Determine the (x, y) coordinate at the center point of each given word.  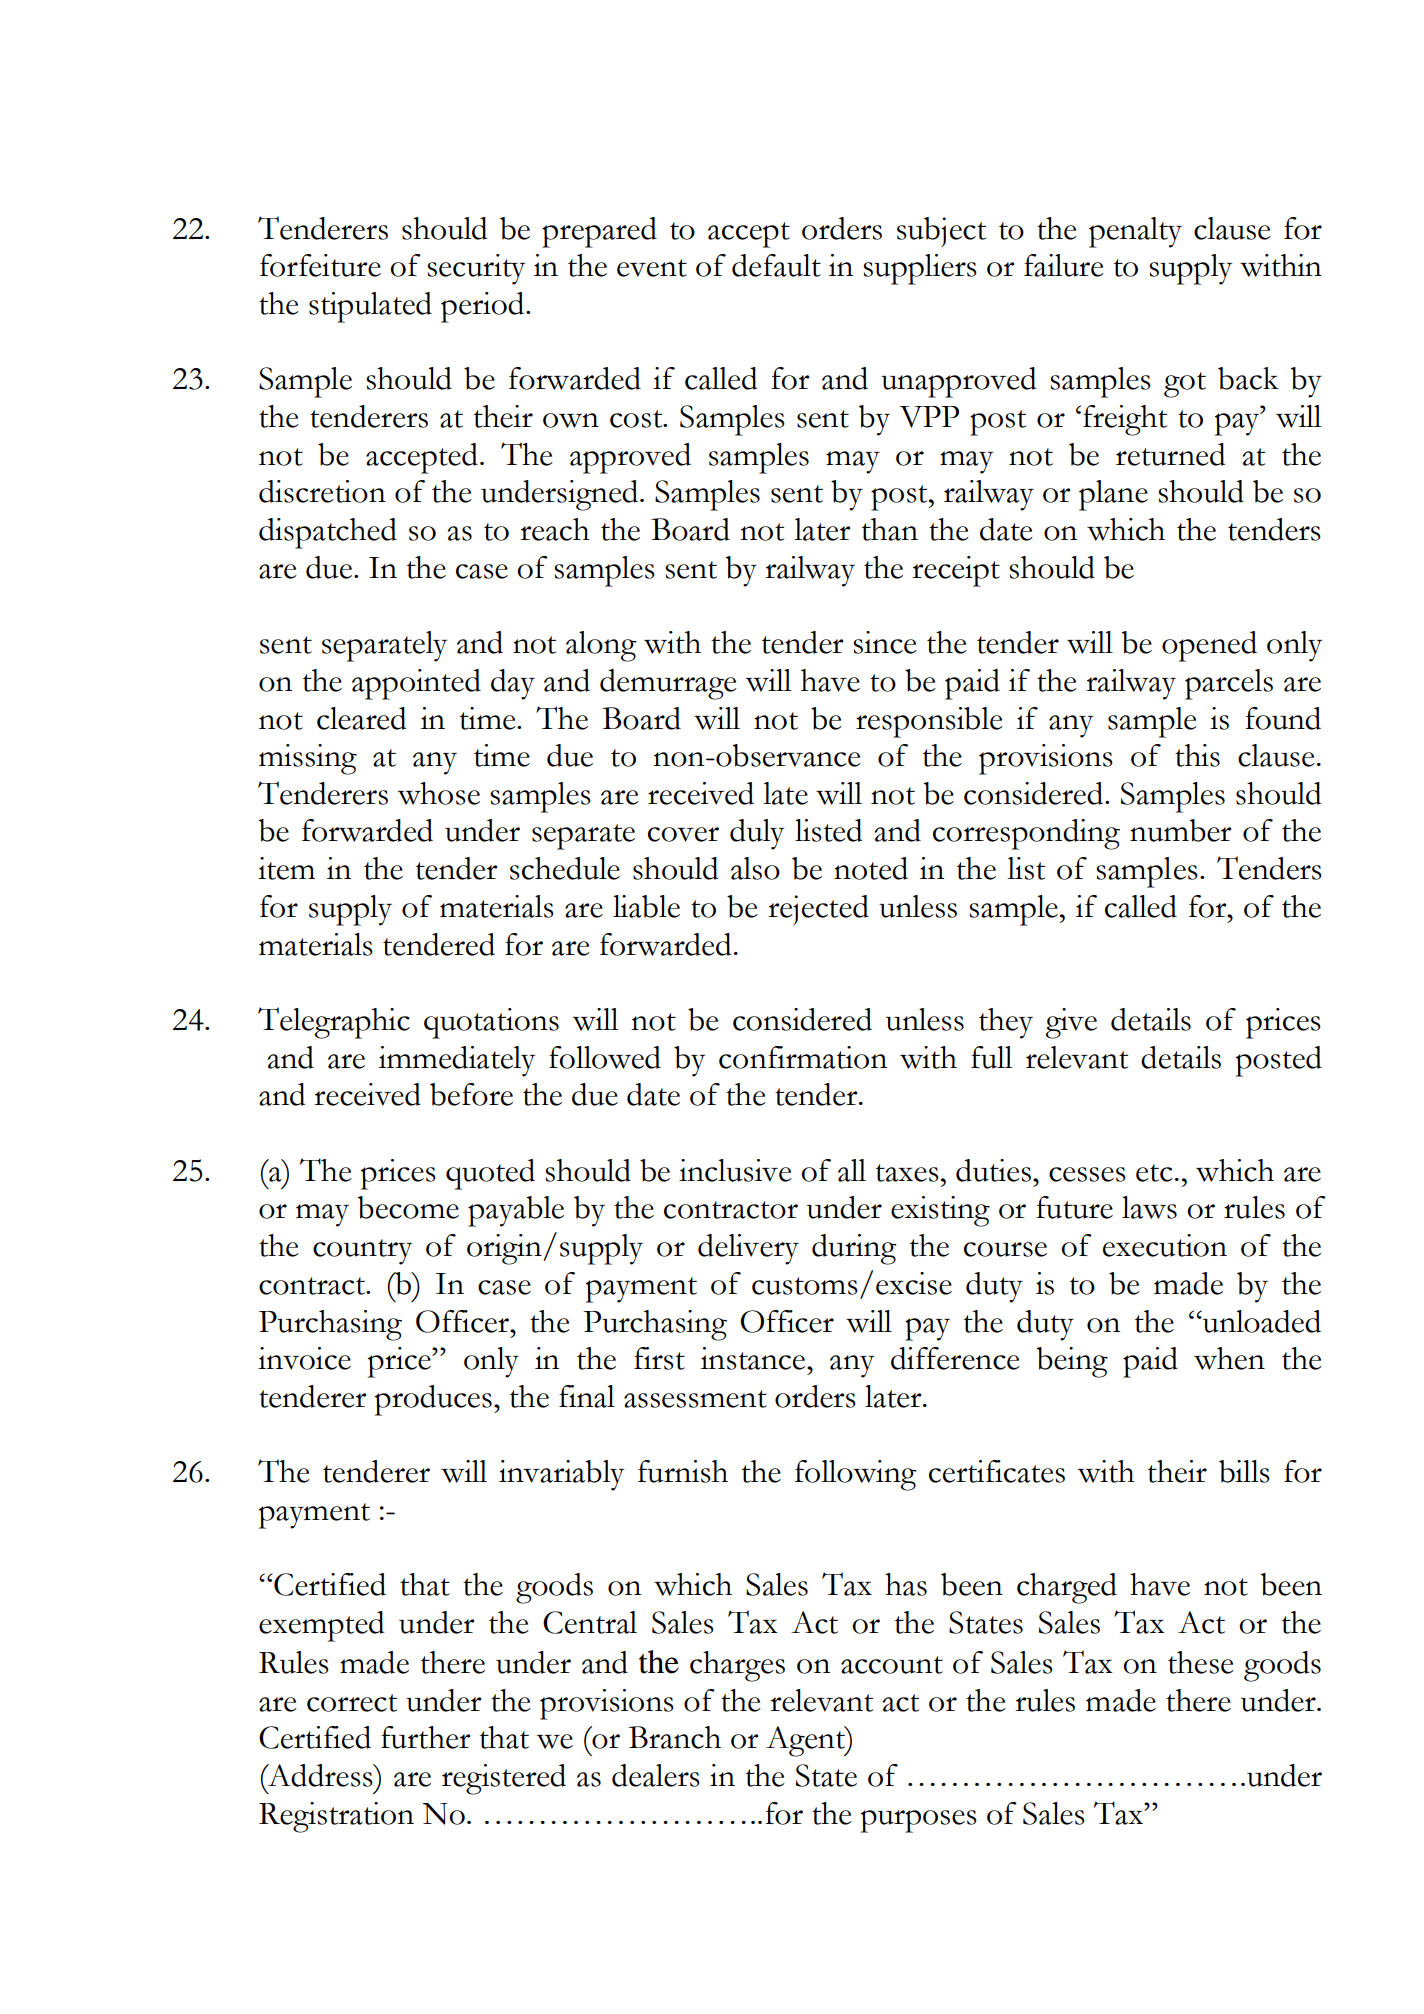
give (1071, 1023)
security (476, 269)
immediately (457, 1061)
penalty (1135, 232)
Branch (675, 1737)
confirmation (803, 1057)
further (426, 1737)
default (776, 265)
